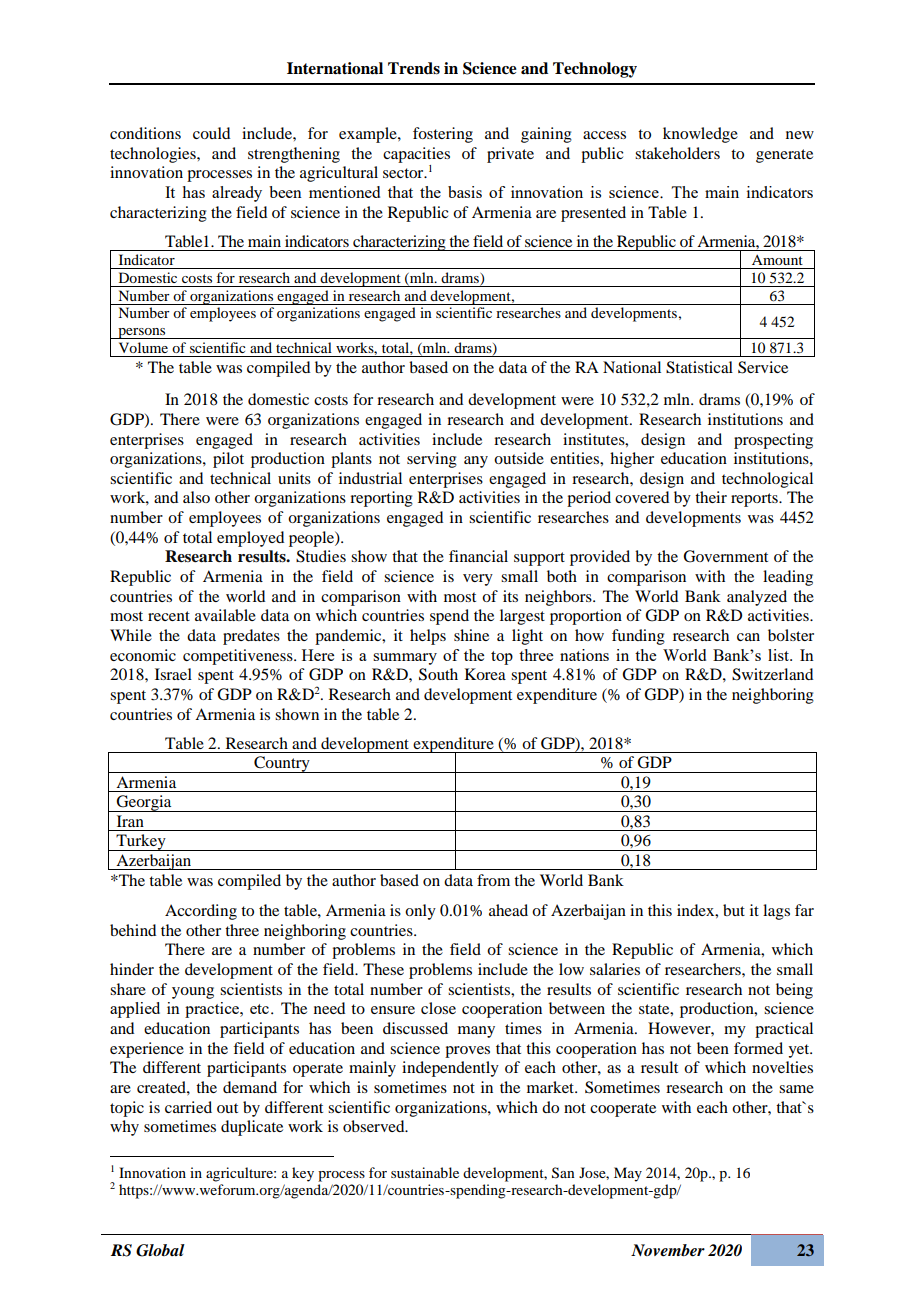 This image has width=924, height=1308. What do you see at coordinates (425, 1172) in the image?
I see `sustainable` at bounding box center [425, 1172].
